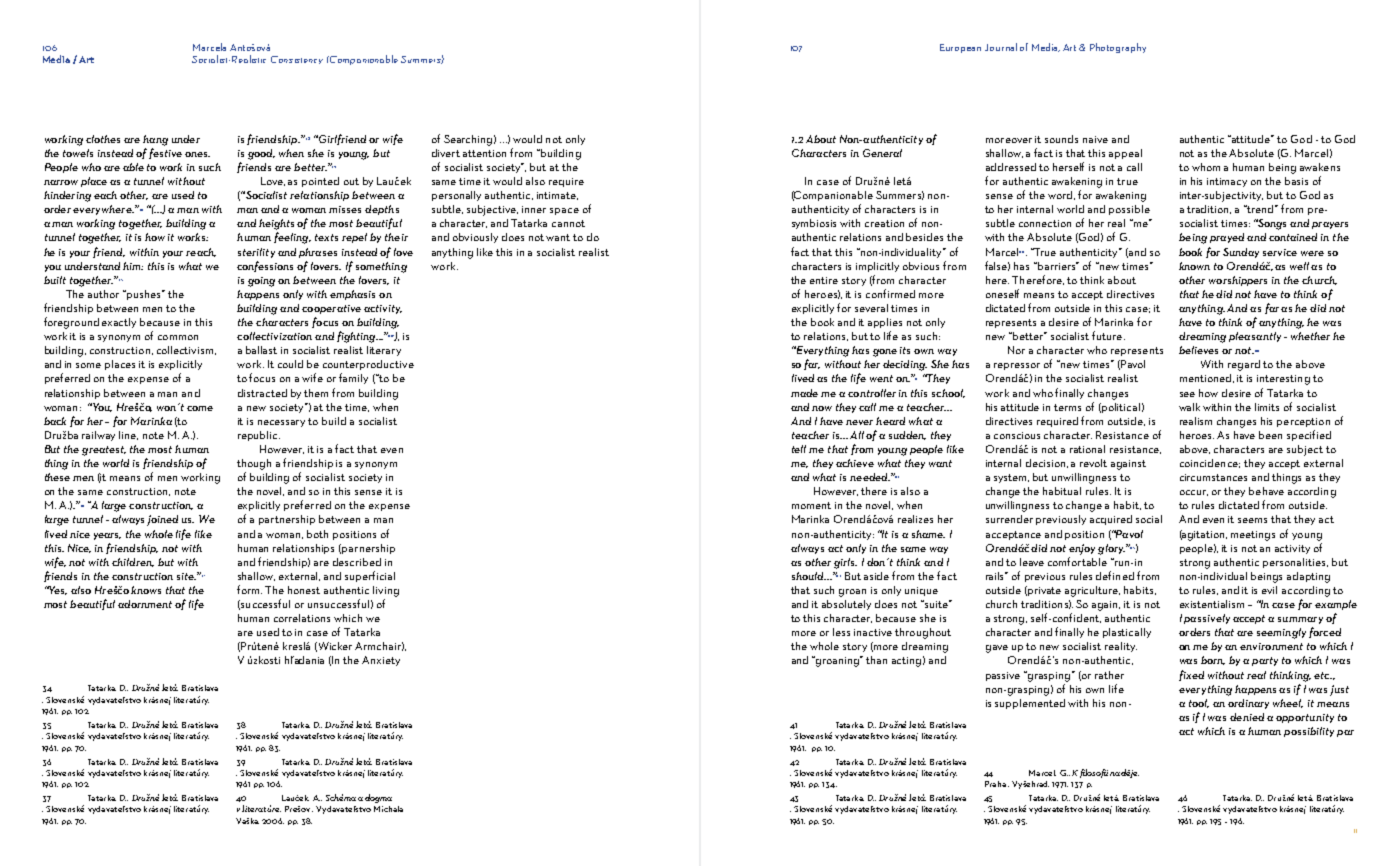 The image size is (1400, 866). I want to click on Praha, so click(995, 784).
